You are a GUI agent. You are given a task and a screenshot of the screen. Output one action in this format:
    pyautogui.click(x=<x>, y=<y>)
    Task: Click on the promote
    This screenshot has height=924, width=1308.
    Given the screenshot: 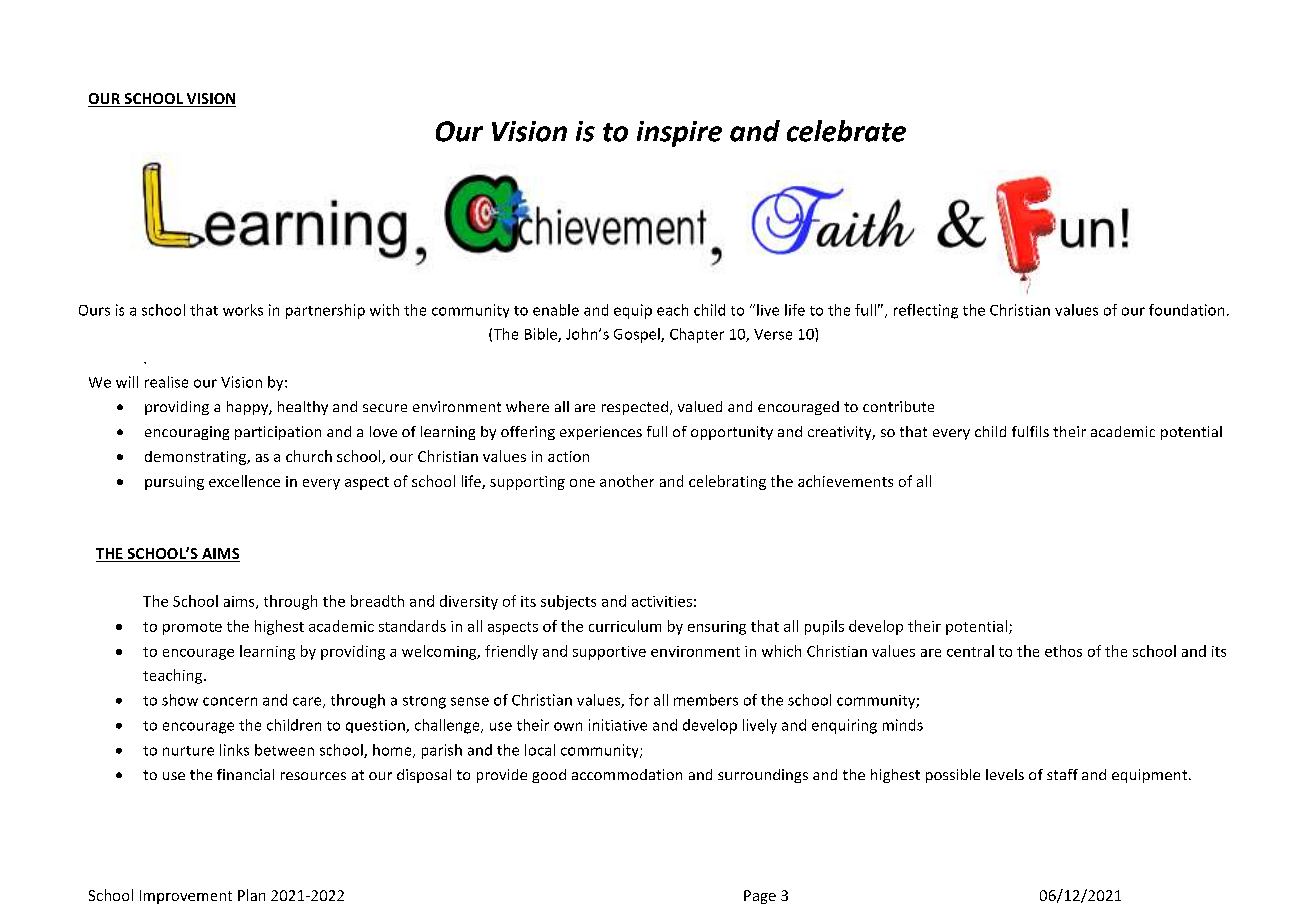 What is the action you would take?
    pyautogui.click(x=192, y=628)
